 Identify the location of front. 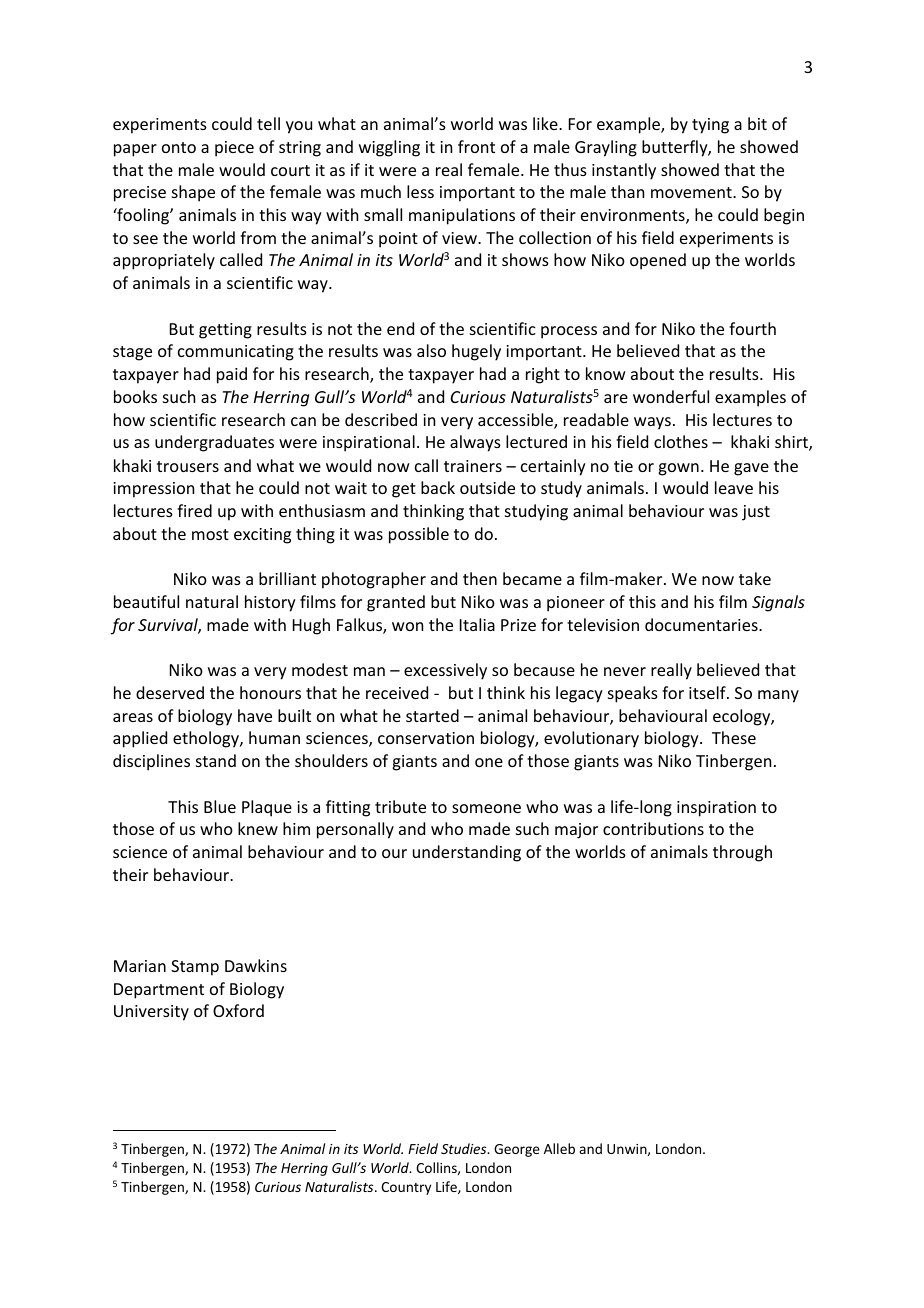
(476, 146).
